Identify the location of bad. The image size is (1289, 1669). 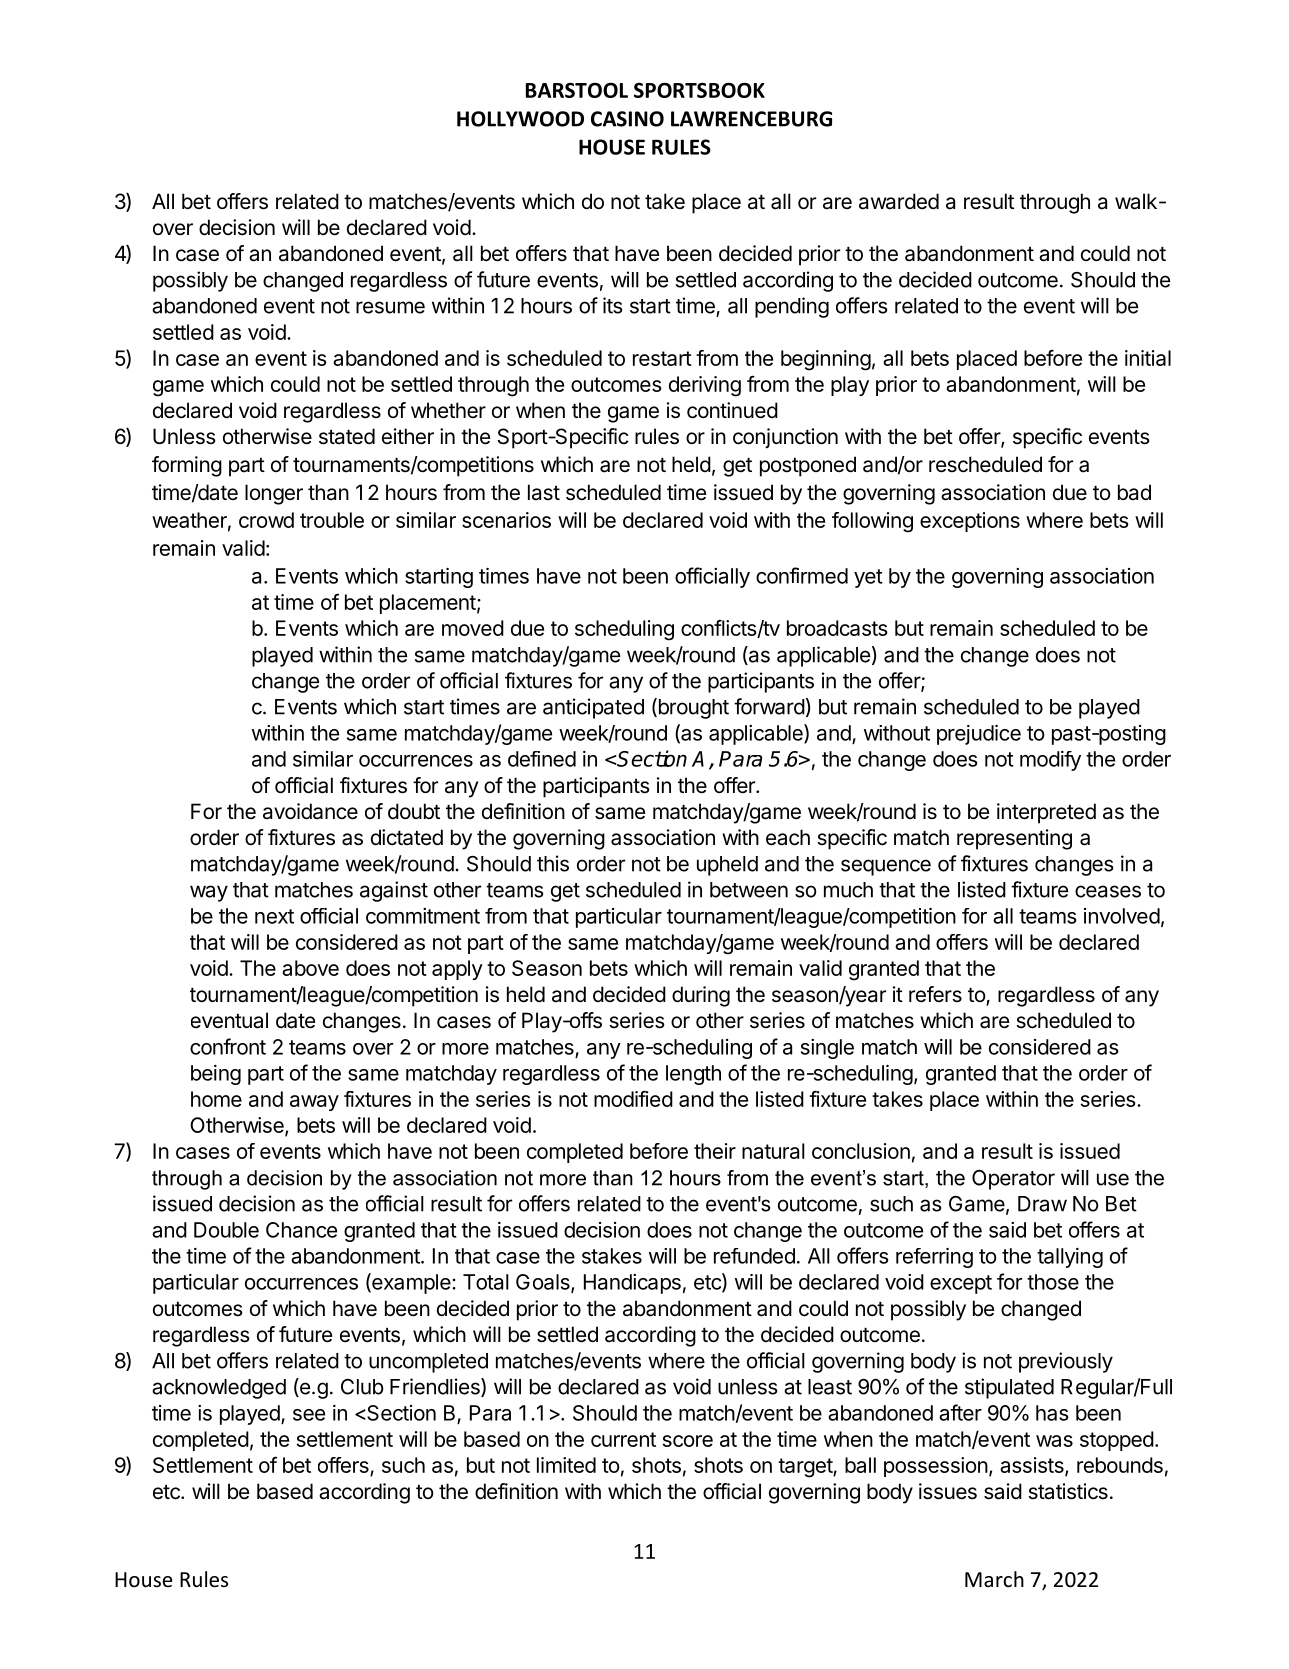
(1134, 492).
